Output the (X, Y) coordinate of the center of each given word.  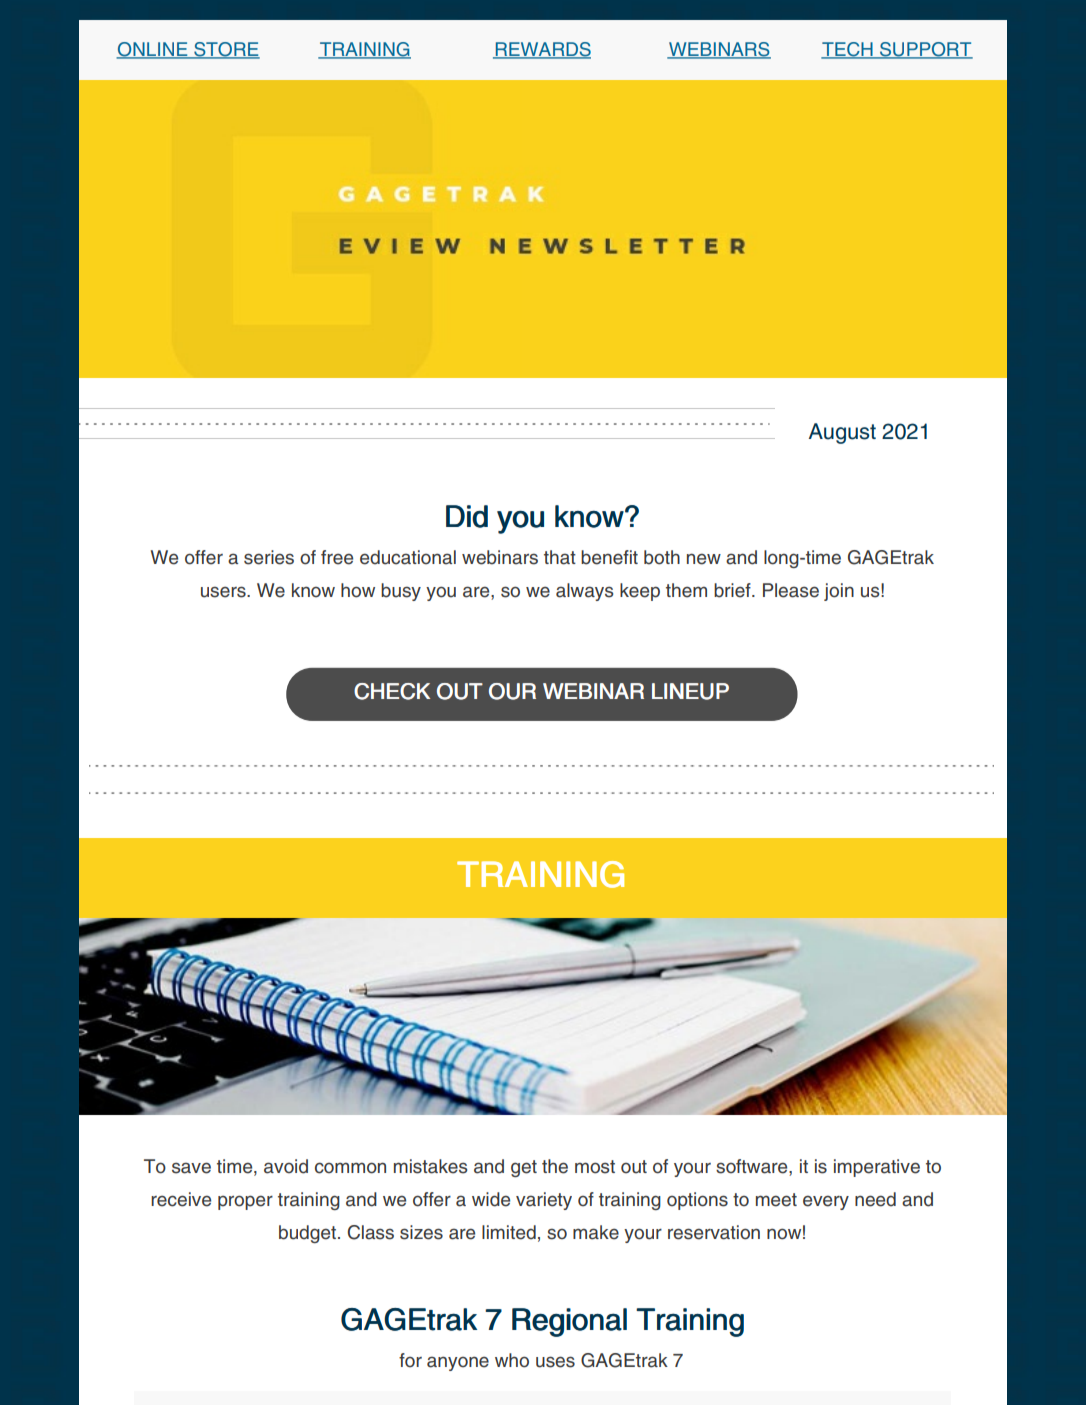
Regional (569, 1322)
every (826, 1202)
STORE (226, 50)
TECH (848, 50)
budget (309, 1234)
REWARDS (542, 50)
